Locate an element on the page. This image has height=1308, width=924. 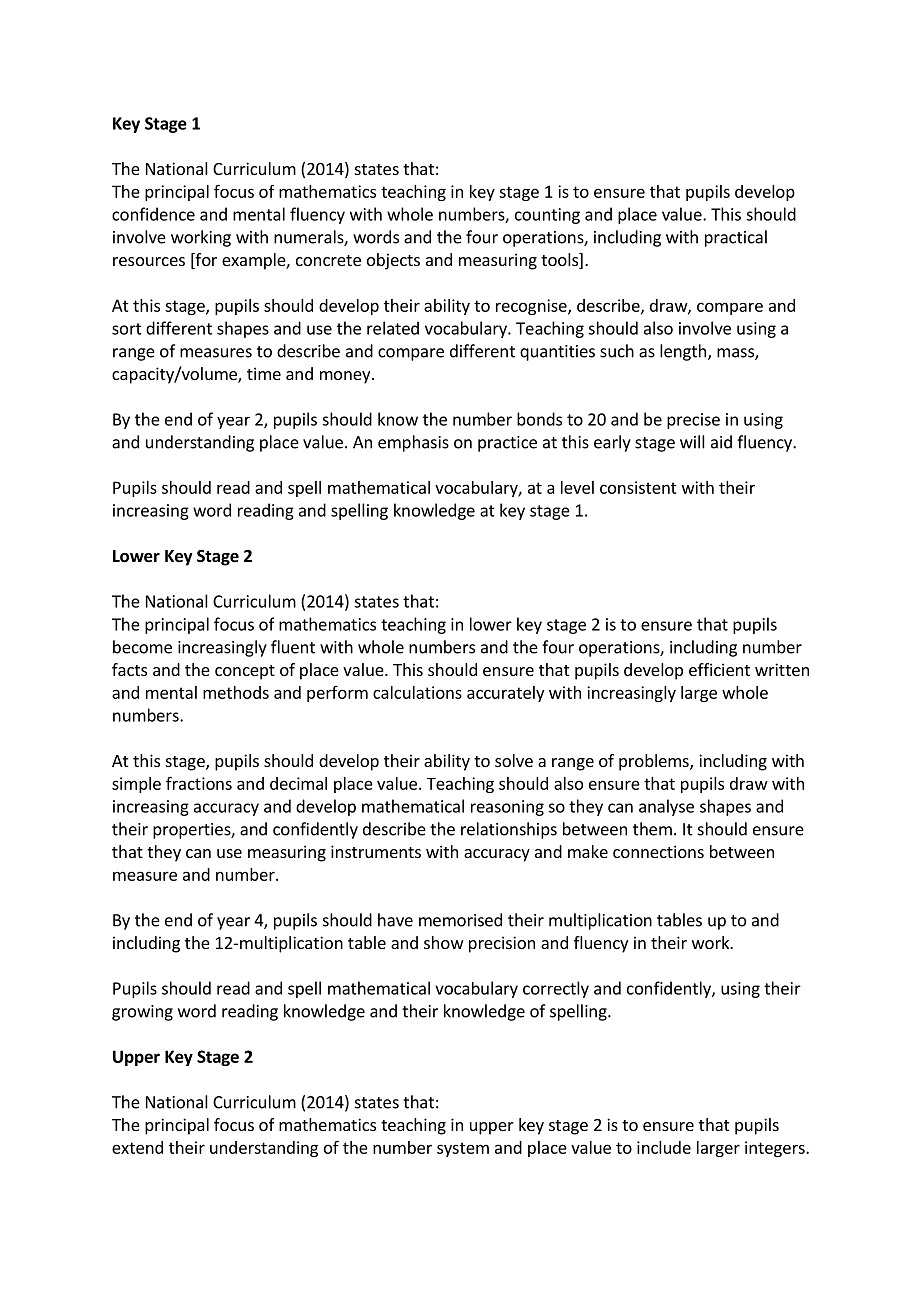
time is located at coordinates (264, 373).
